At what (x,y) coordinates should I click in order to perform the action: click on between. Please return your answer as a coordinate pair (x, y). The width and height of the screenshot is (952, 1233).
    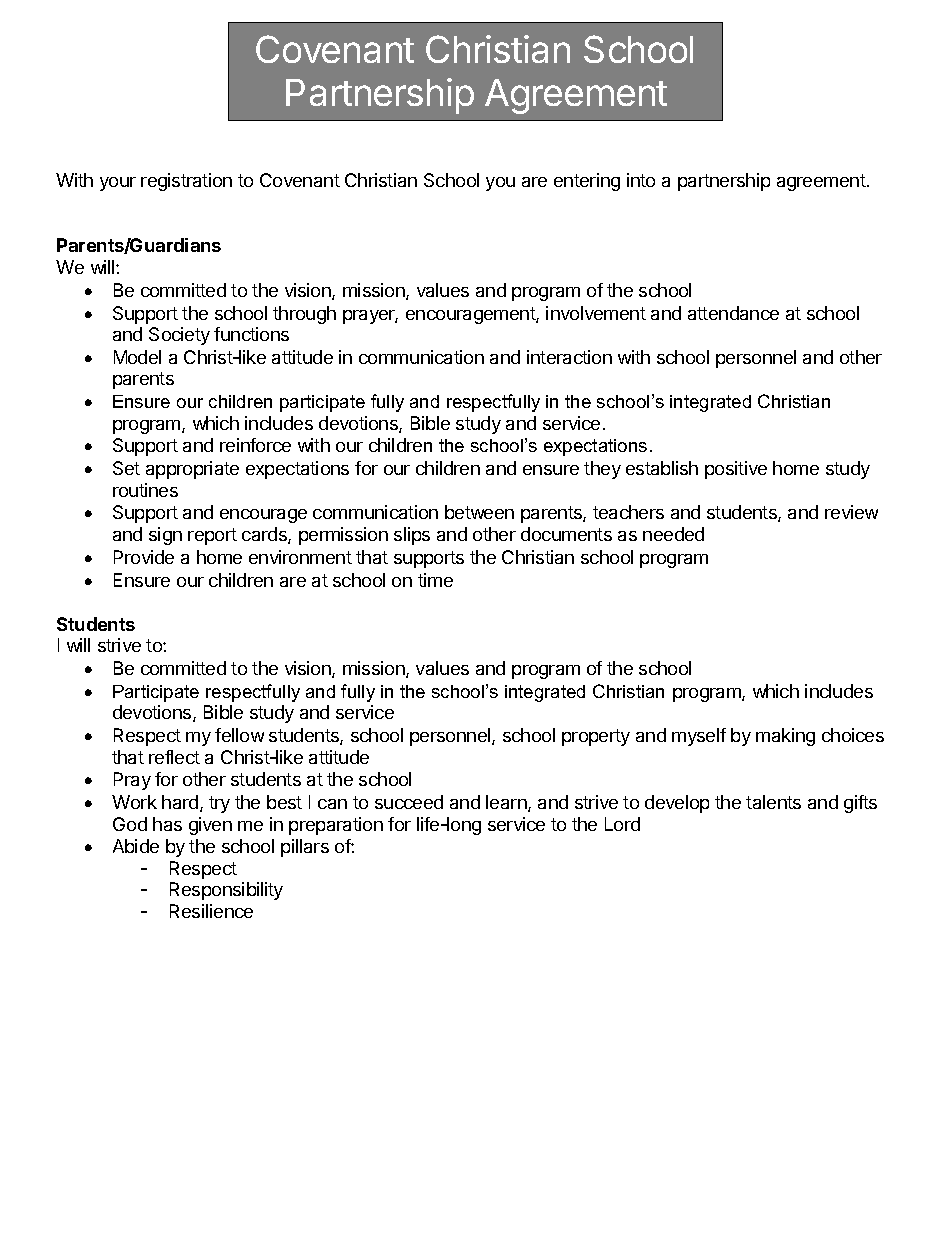
    Looking at the image, I should click on (479, 512).
